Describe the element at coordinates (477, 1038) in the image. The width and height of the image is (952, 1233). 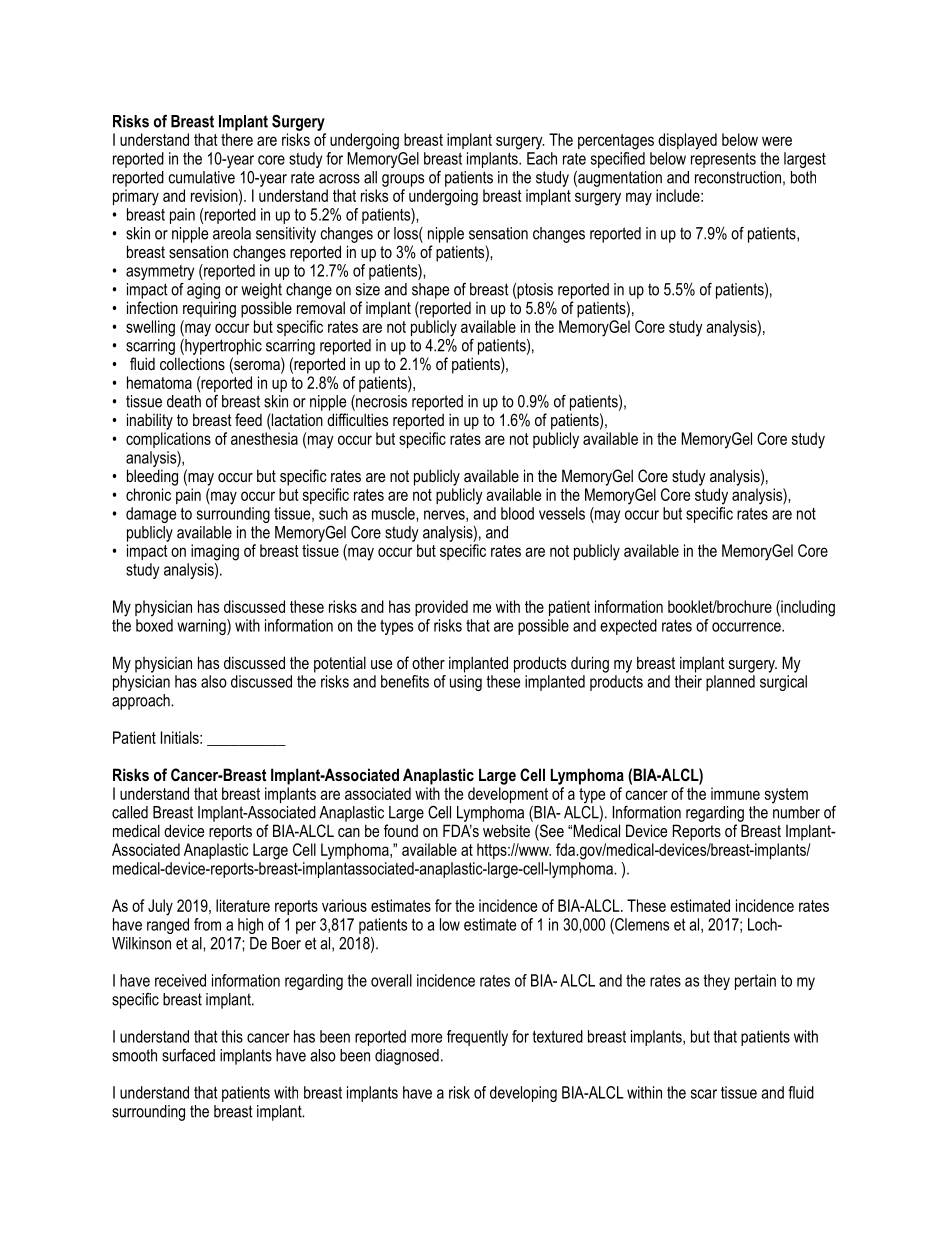
I see `frequently` at that location.
